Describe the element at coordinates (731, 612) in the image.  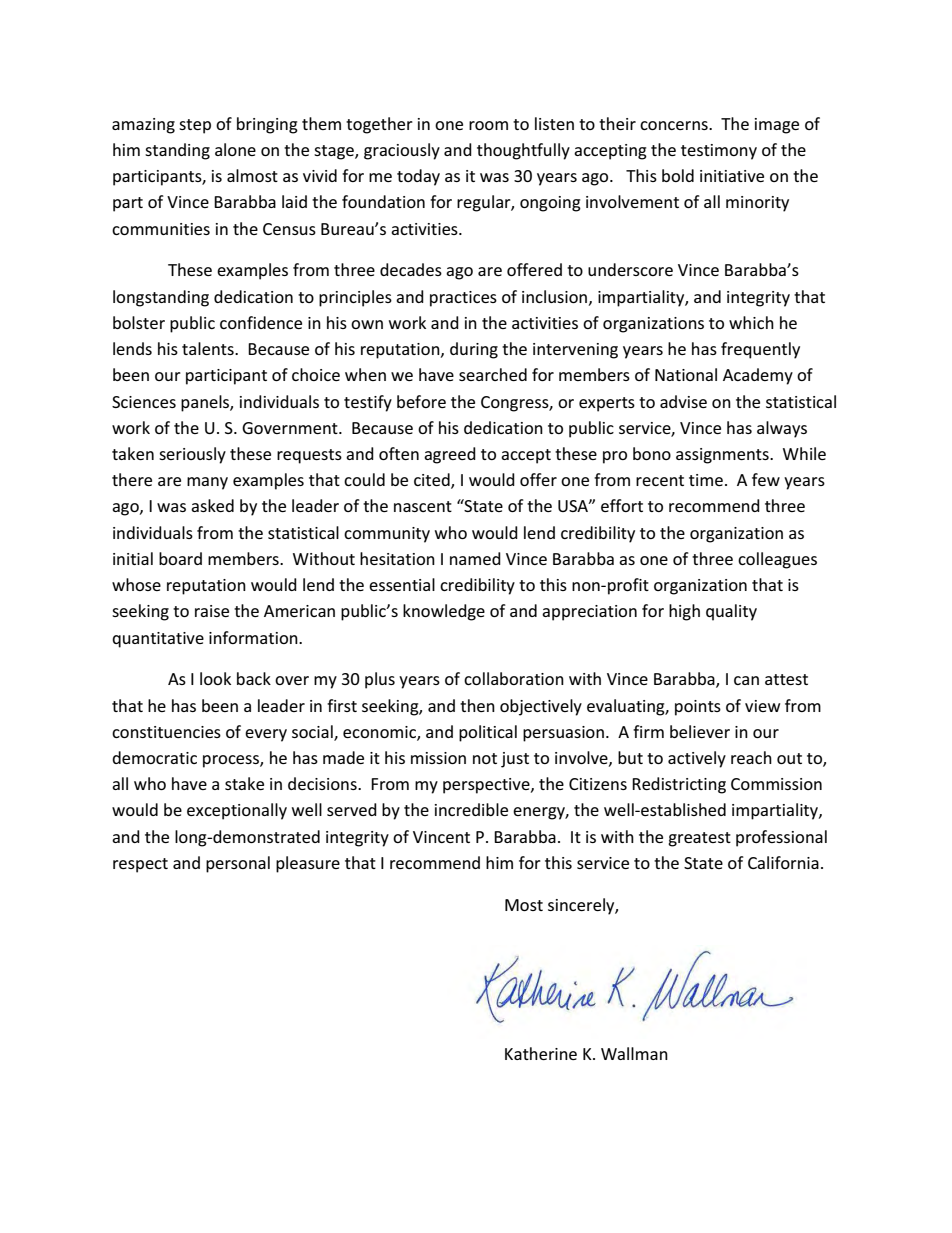
I see `quality` at that location.
